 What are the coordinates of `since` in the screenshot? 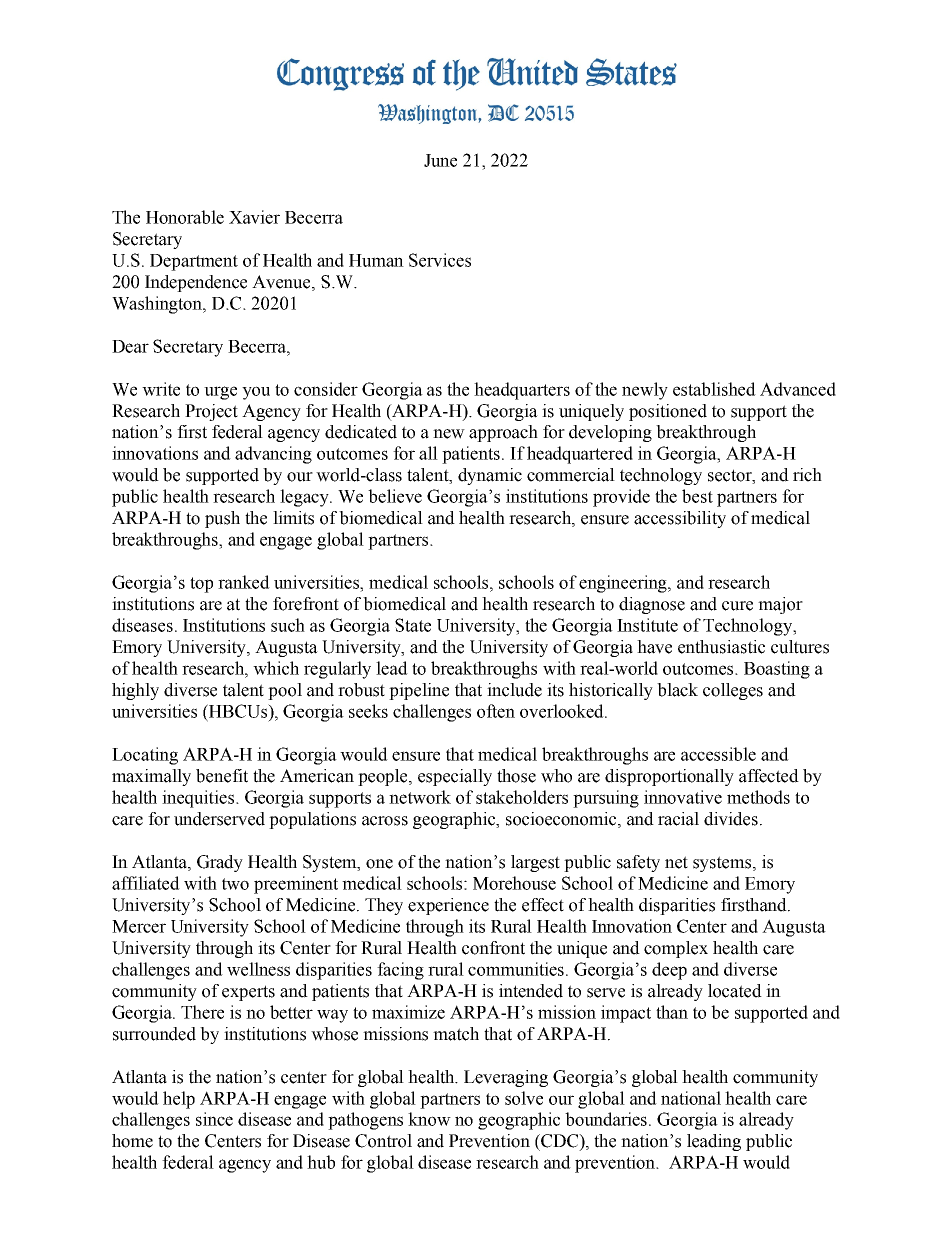 It's located at (214, 1119).
